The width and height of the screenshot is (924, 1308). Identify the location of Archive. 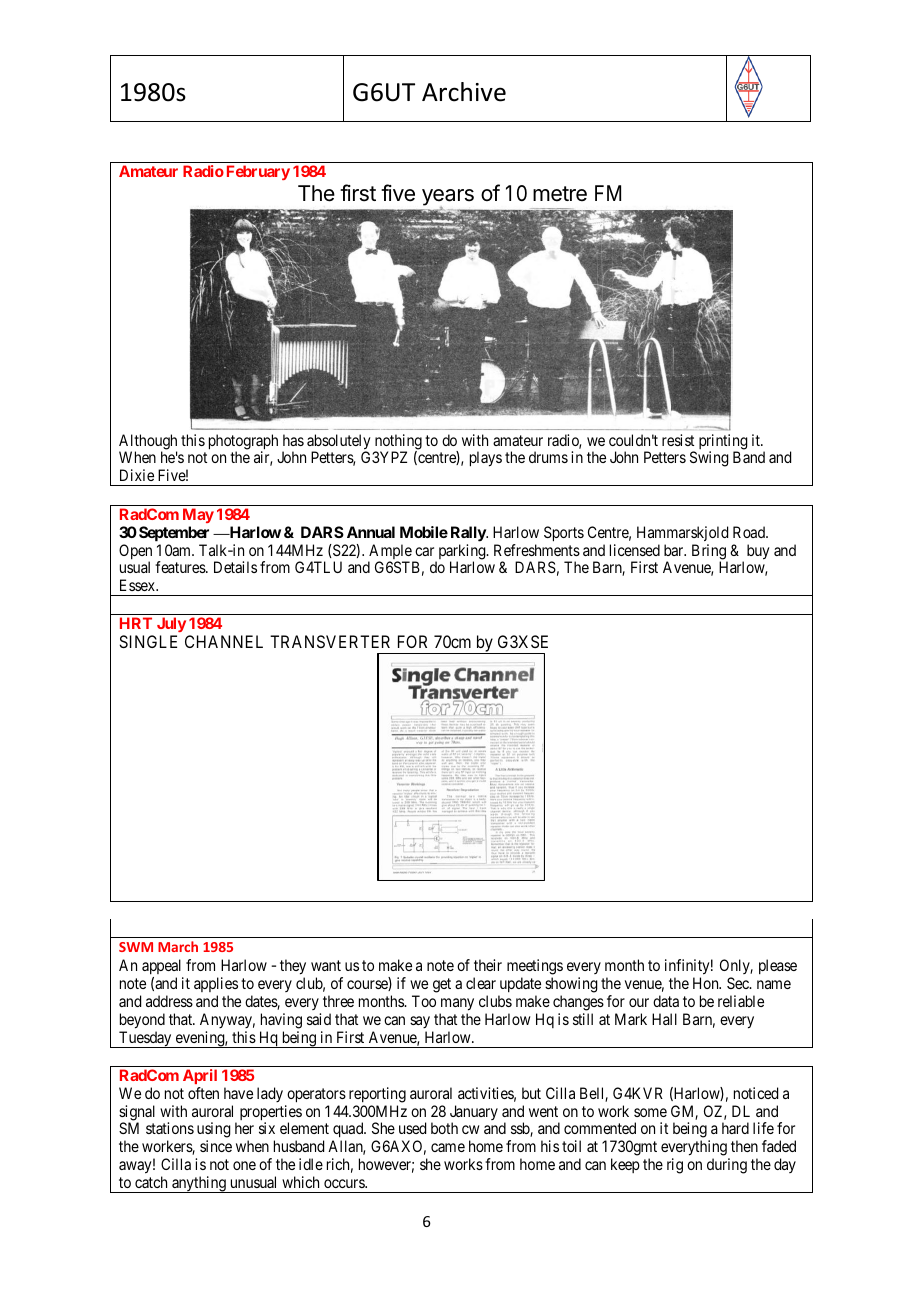
(464, 92).
